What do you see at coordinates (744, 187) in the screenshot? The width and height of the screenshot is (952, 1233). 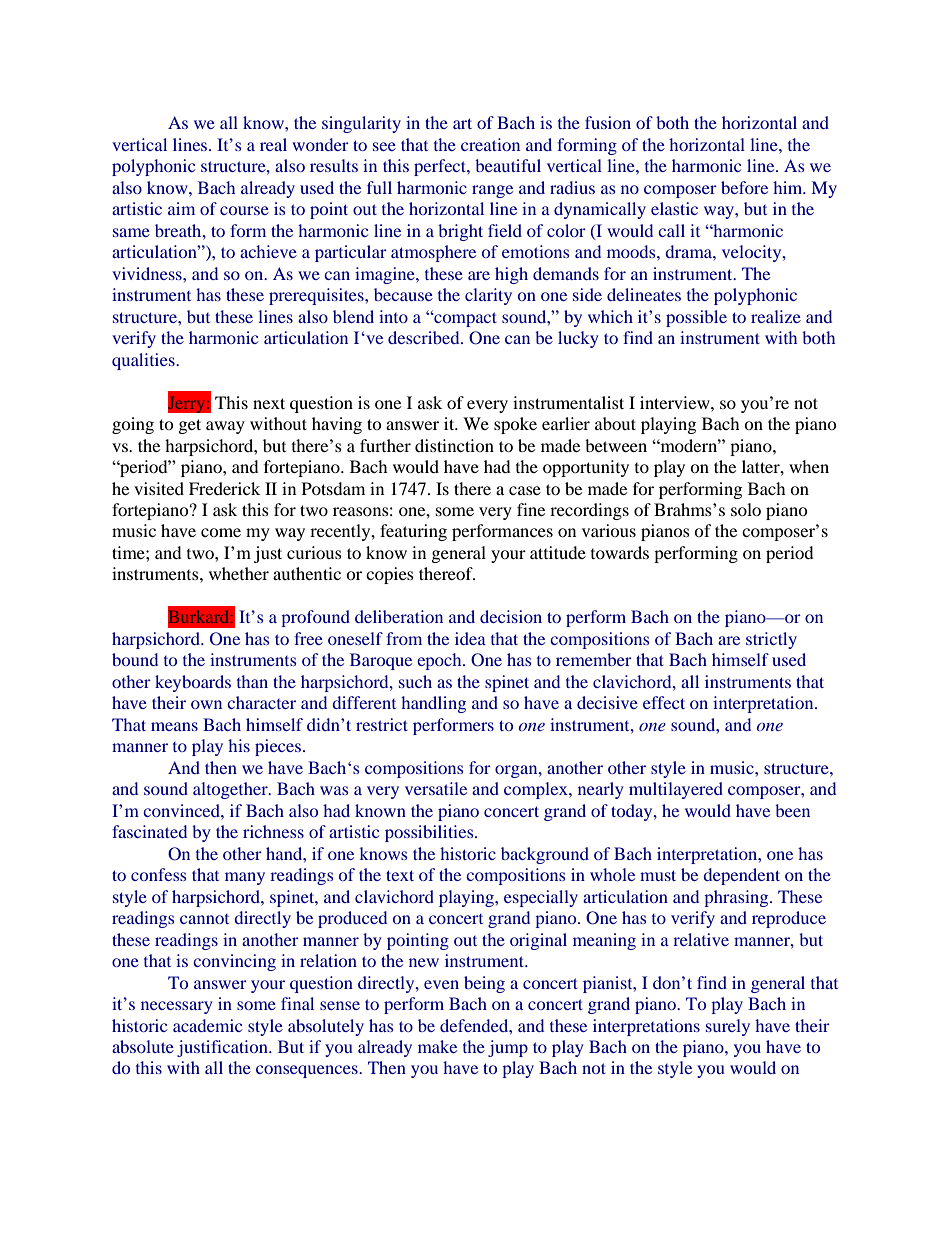 I see `before` at bounding box center [744, 187].
